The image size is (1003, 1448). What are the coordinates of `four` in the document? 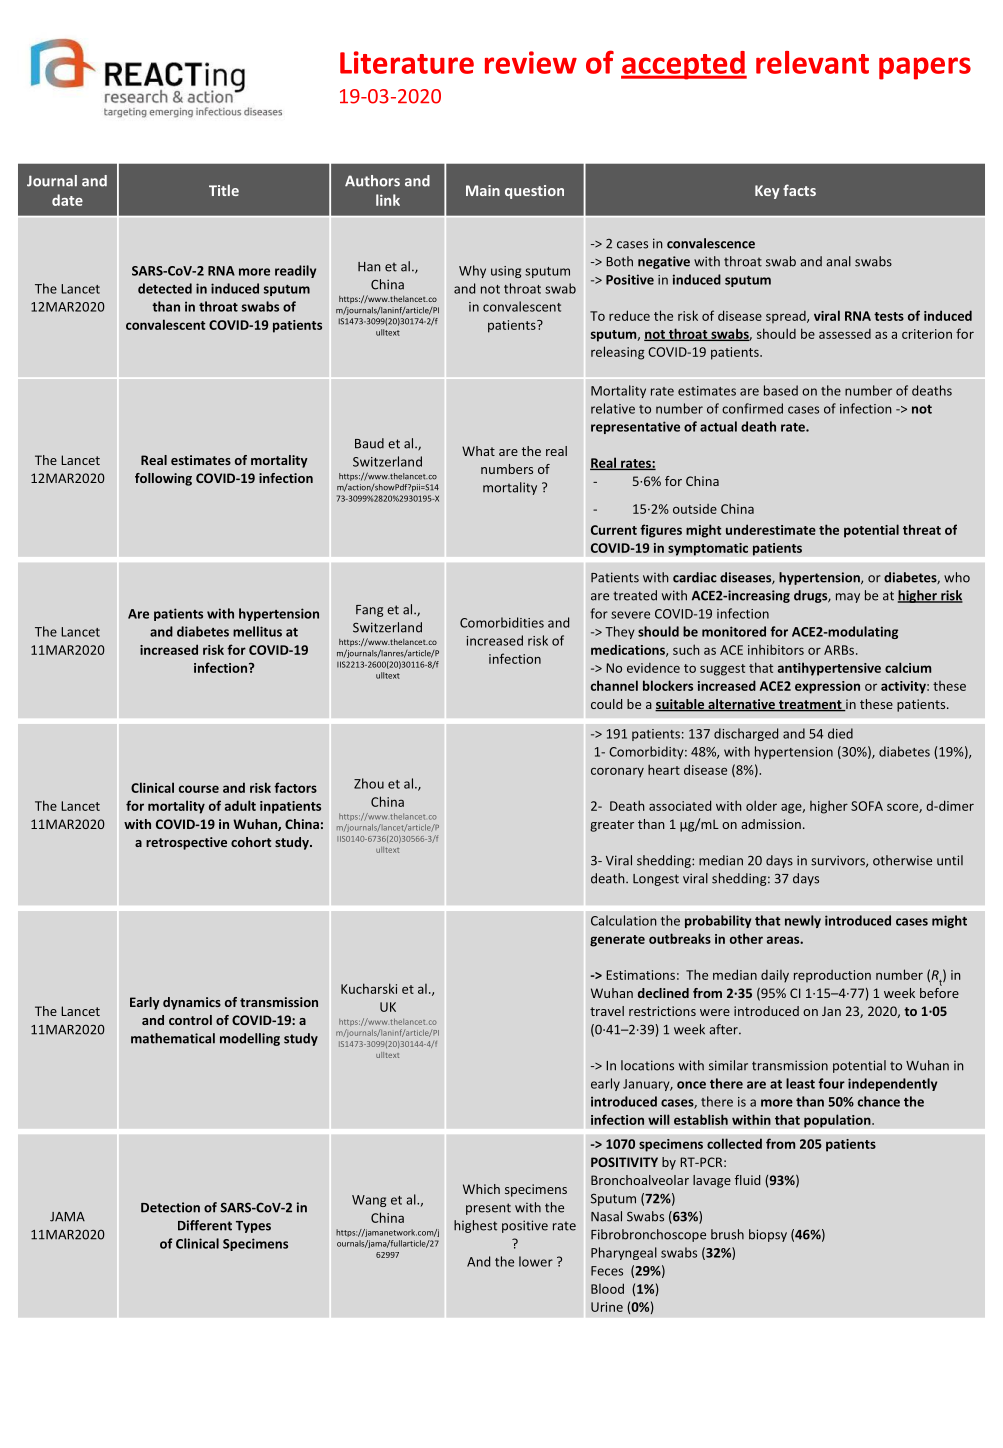 It's located at (831, 1083).
